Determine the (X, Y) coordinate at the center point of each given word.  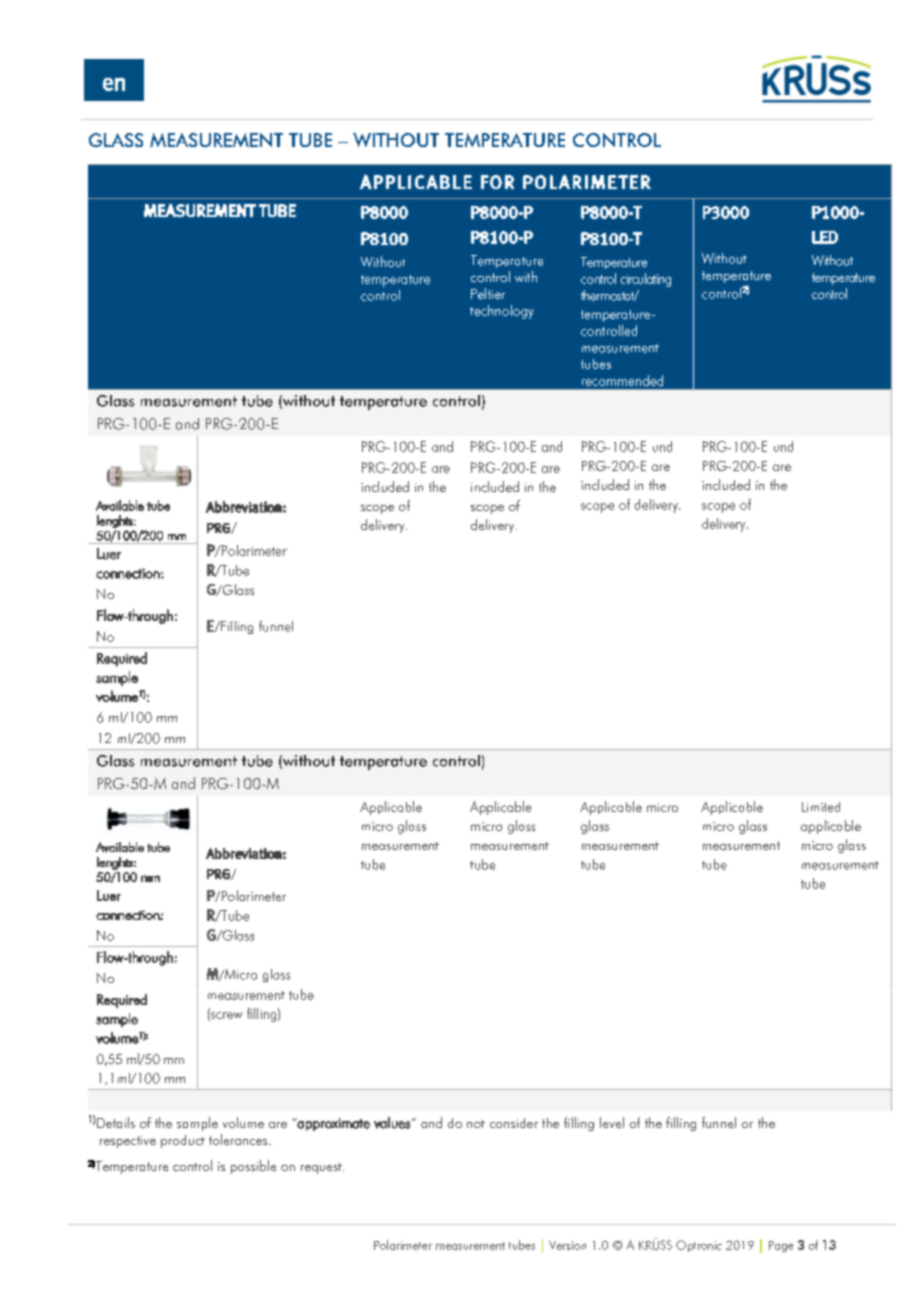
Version (567, 1245)
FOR (497, 182)
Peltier (488, 293)
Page (781, 1246)
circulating (646, 280)
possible (253, 1167)
